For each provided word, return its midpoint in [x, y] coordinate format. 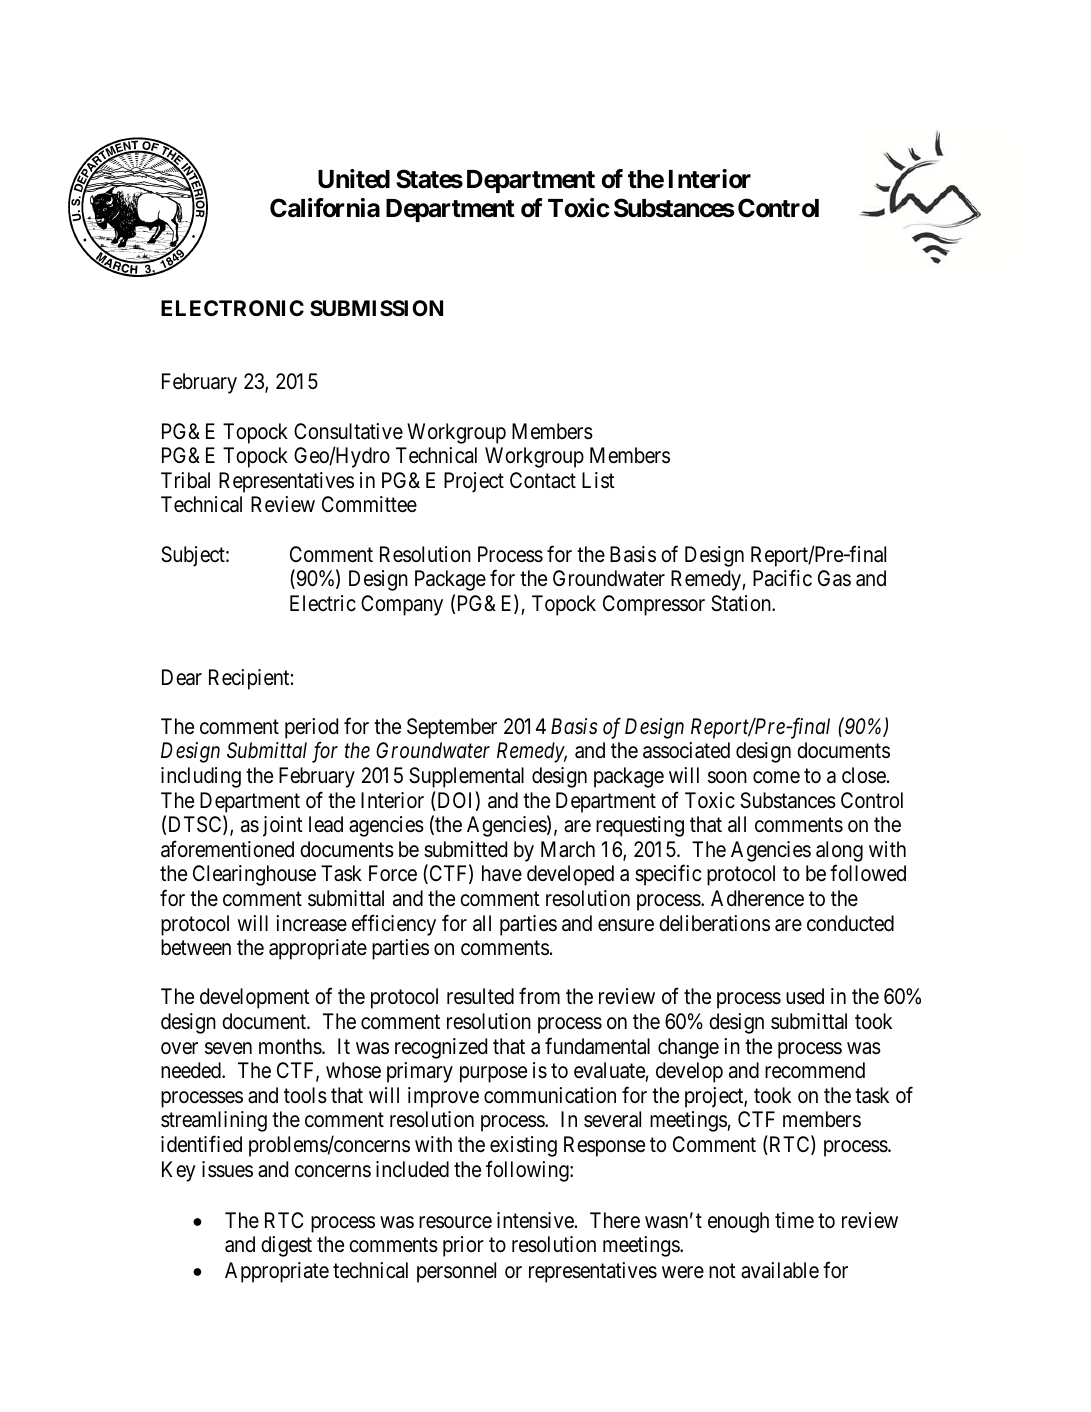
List [598, 480]
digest [286, 1246]
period [311, 728]
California [325, 208]
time [794, 1220]
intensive [536, 1220]
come [776, 777]
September [452, 728]
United [354, 179]
